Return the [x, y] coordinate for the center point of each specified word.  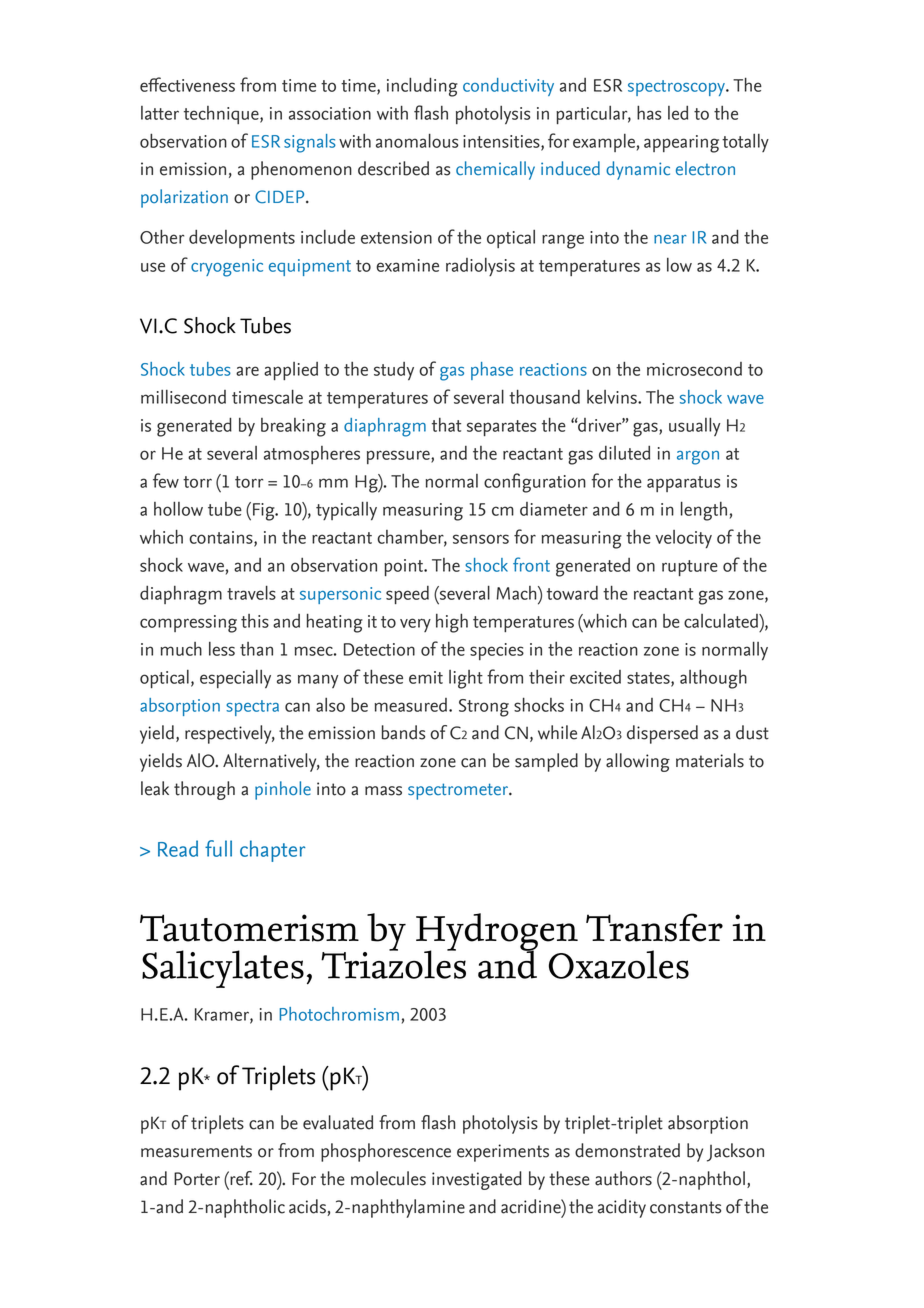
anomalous [417, 140]
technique [222, 115]
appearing [681, 144]
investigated [477, 1180]
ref [240, 1178]
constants [685, 1207]
